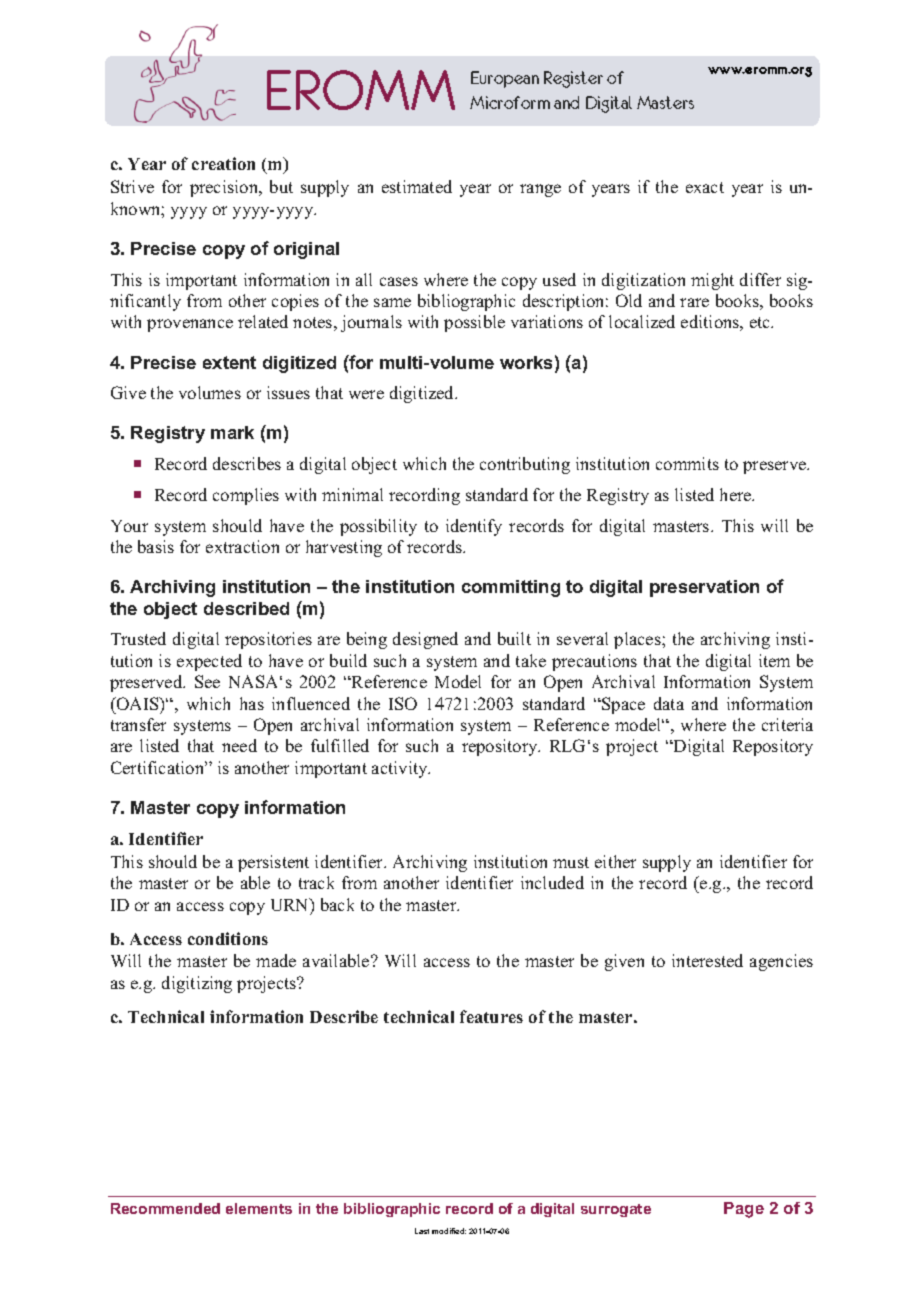 The width and height of the screenshot is (924, 1308). Describe the element at coordinates (505, 79) in the screenshot. I see `European` at that location.
